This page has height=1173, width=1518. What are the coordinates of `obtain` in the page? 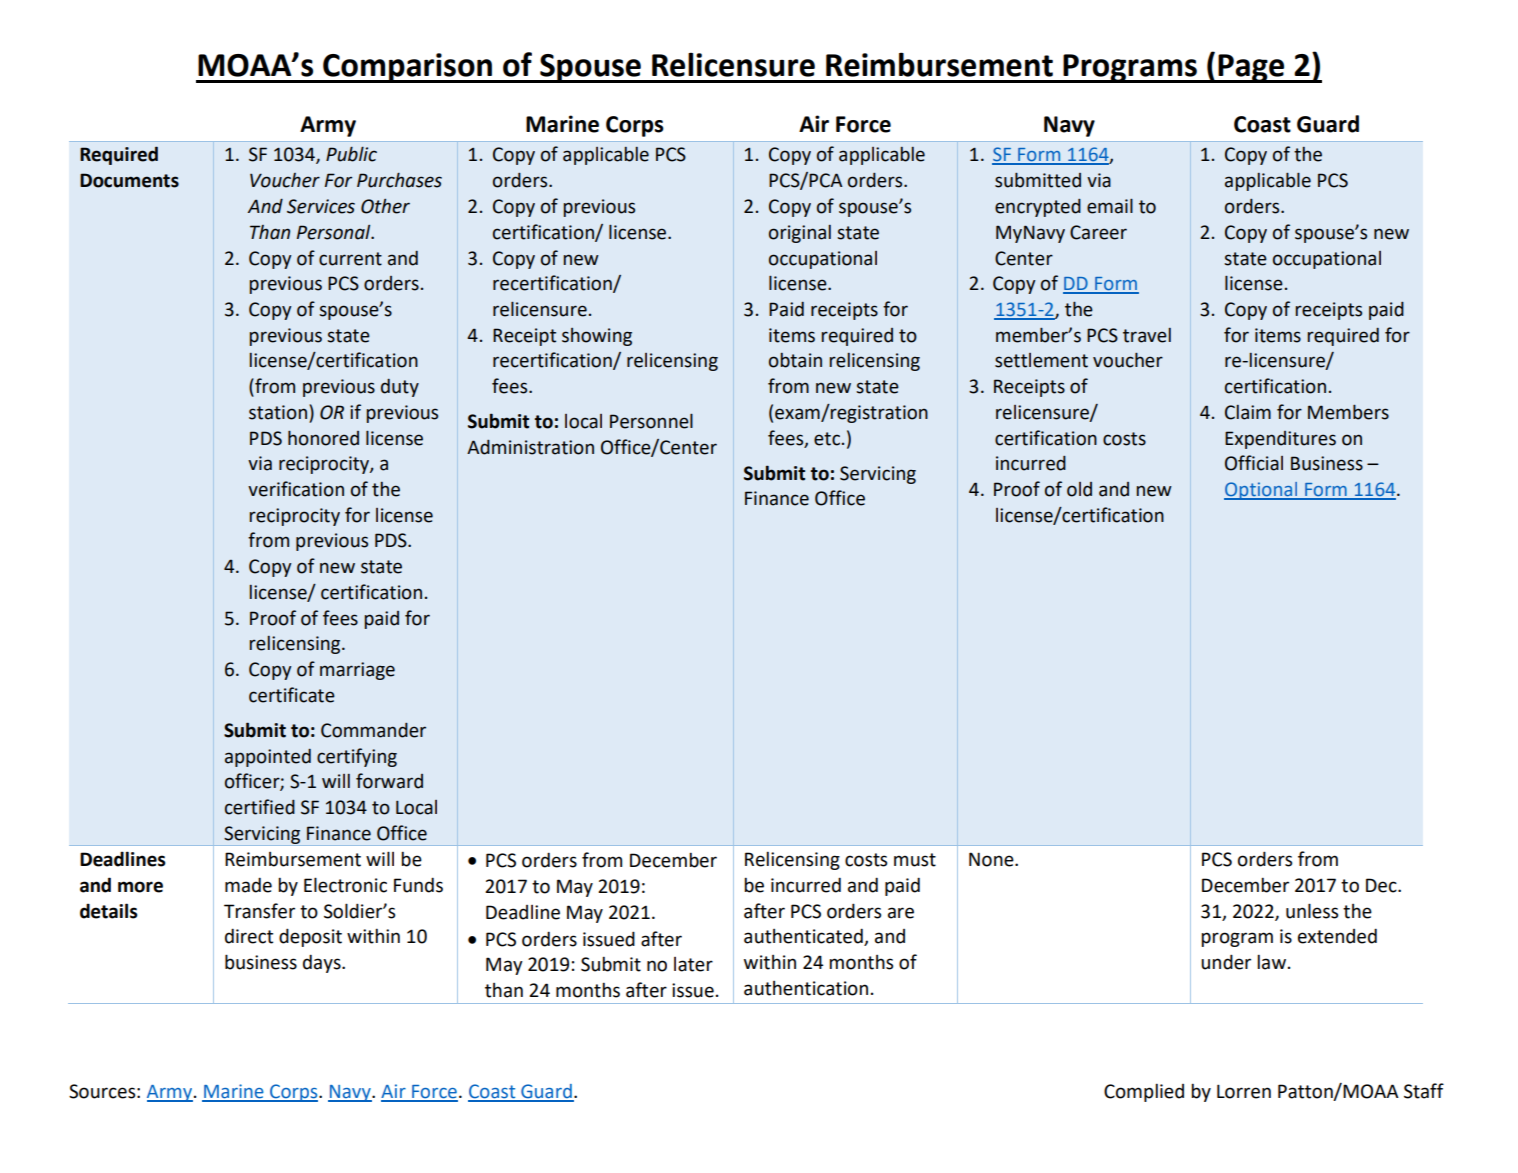 It's located at (795, 360).
